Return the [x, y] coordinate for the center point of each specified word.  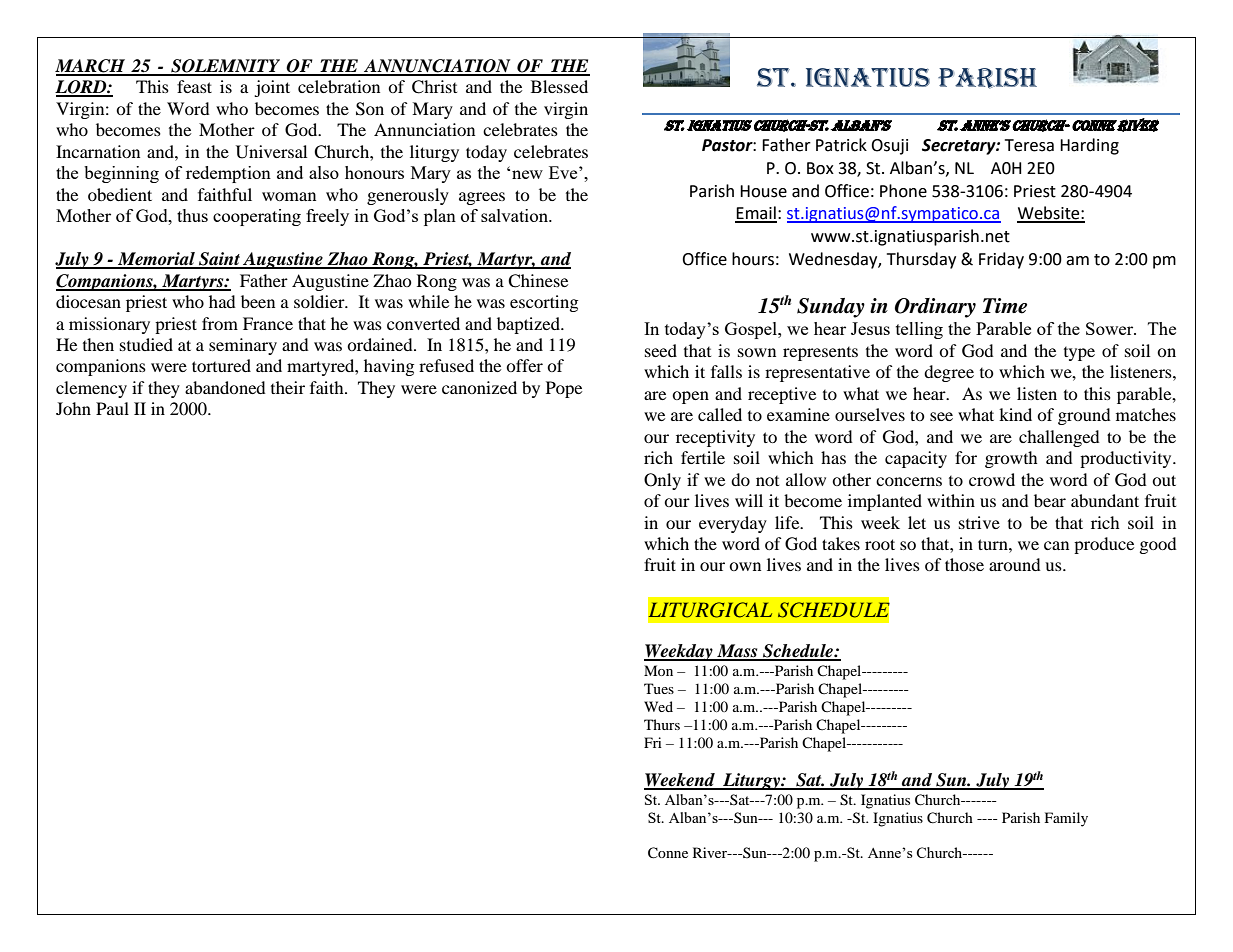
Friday [1001, 260]
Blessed [559, 86]
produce [1104, 545]
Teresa [1029, 145]
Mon [658, 670]
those [964, 564]
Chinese [538, 281]
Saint [219, 260]
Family [1066, 819]
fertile [703, 457]
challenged [1059, 438]
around [1015, 564]
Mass [737, 652]
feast [194, 86]
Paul [112, 408]
